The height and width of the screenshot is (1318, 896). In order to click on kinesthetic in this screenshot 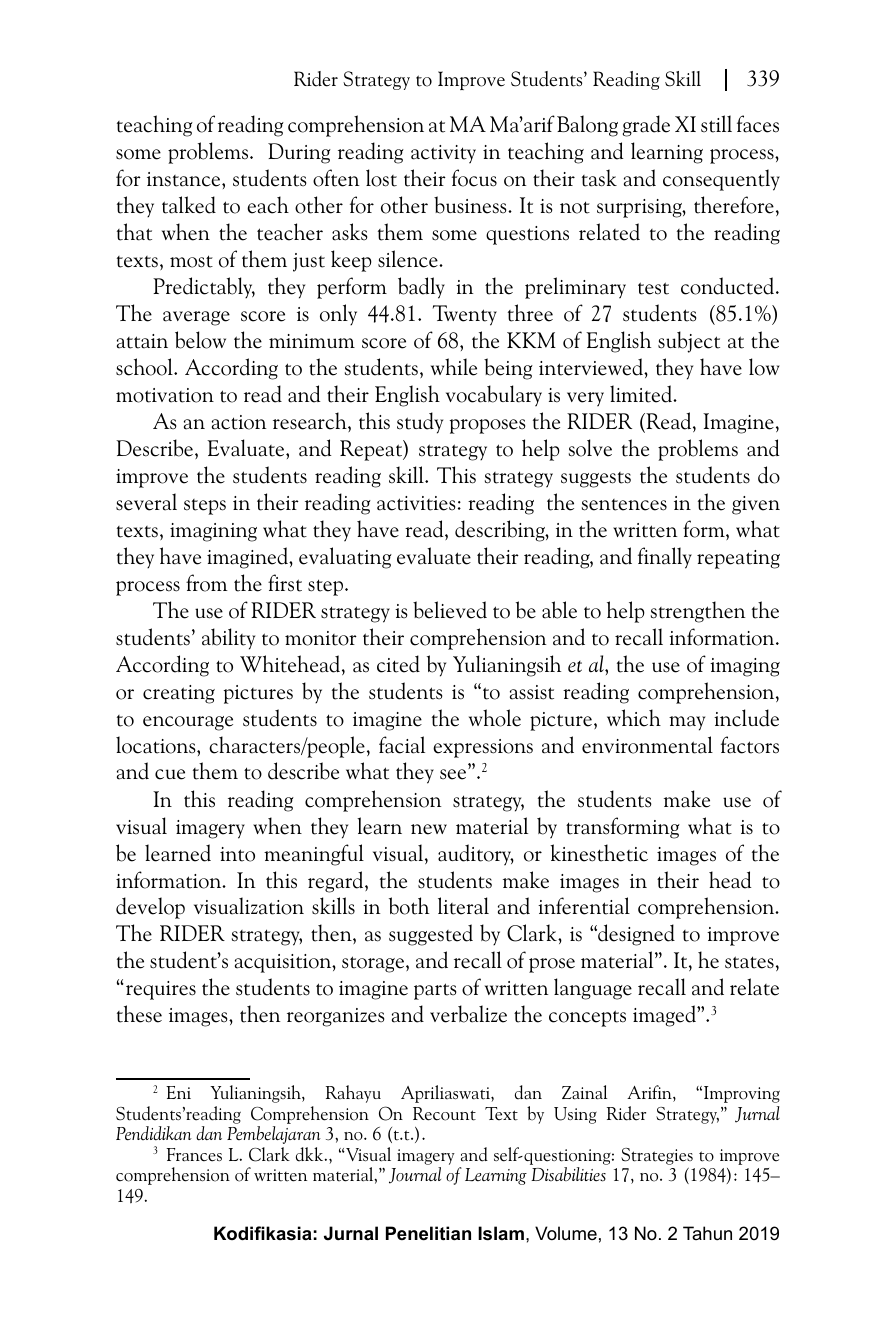, I will do `click(599, 853)`.
